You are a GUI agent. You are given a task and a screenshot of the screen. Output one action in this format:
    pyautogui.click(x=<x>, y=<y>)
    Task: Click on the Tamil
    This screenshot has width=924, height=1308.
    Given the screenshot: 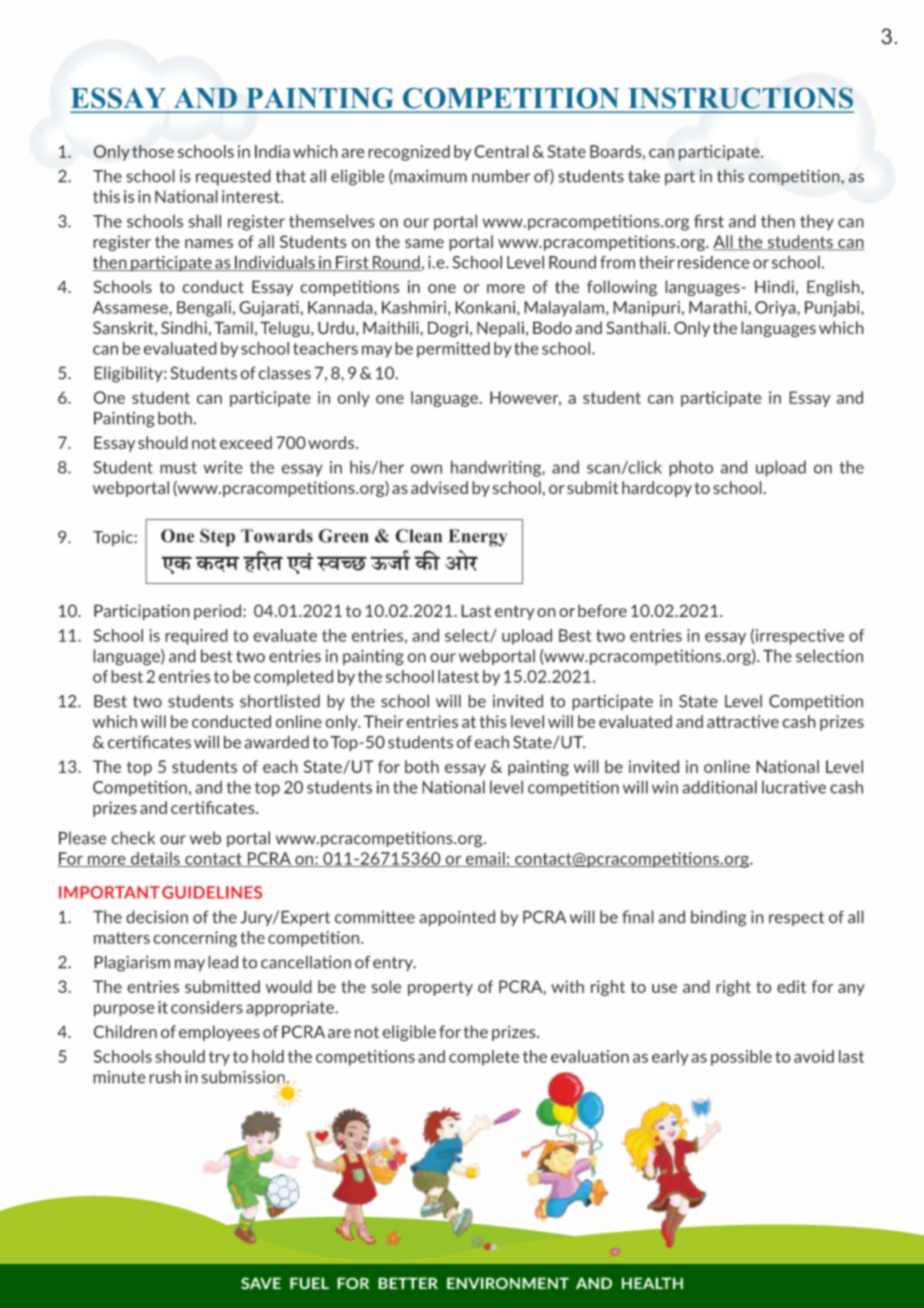 What is the action you would take?
    pyautogui.click(x=233, y=327)
